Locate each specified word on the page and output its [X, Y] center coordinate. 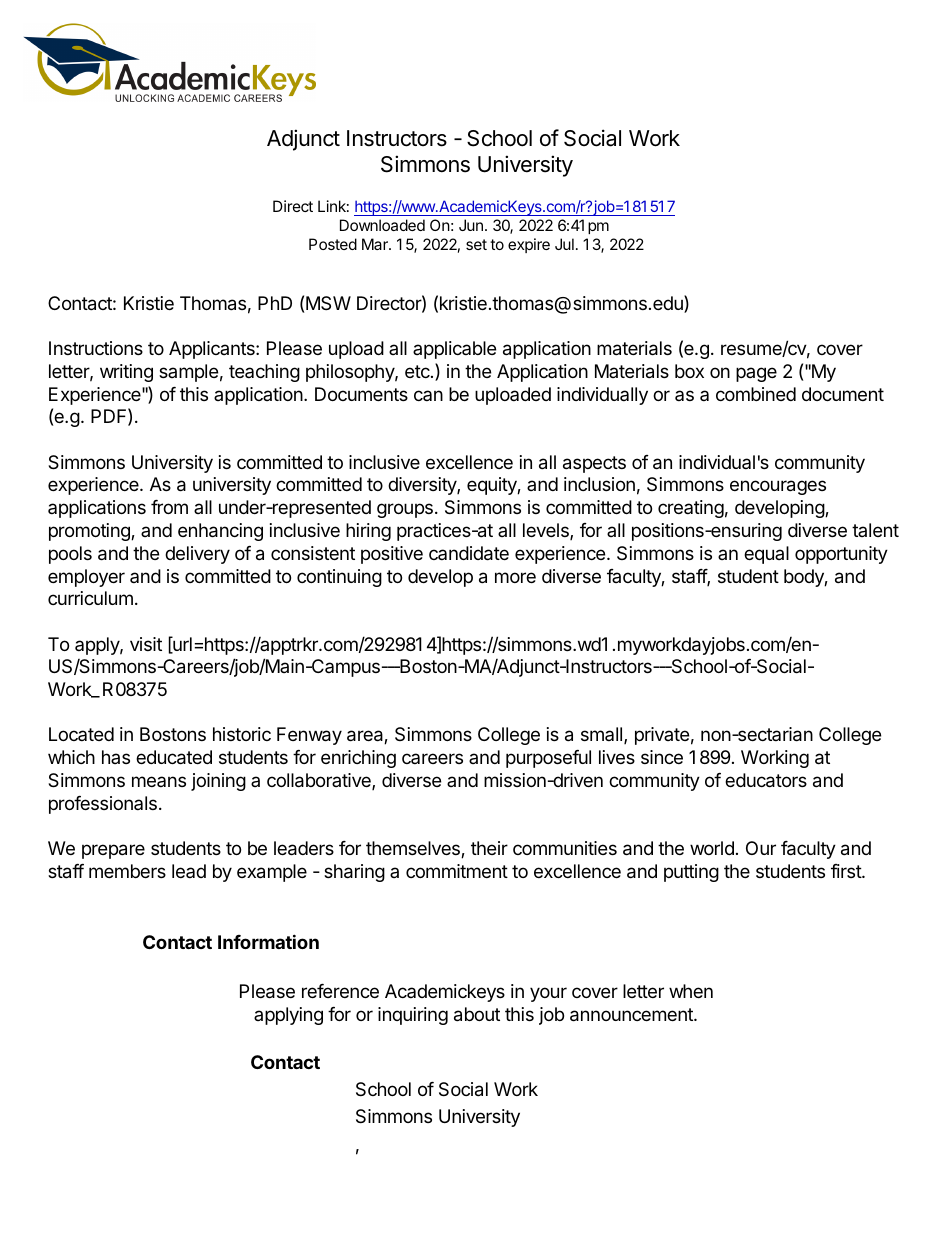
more [515, 577]
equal [766, 555]
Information [268, 941]
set [476, 244]
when [691, 991]
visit [146, 644]
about [477, 1014]
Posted [333, 244]
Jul [564, 244]
